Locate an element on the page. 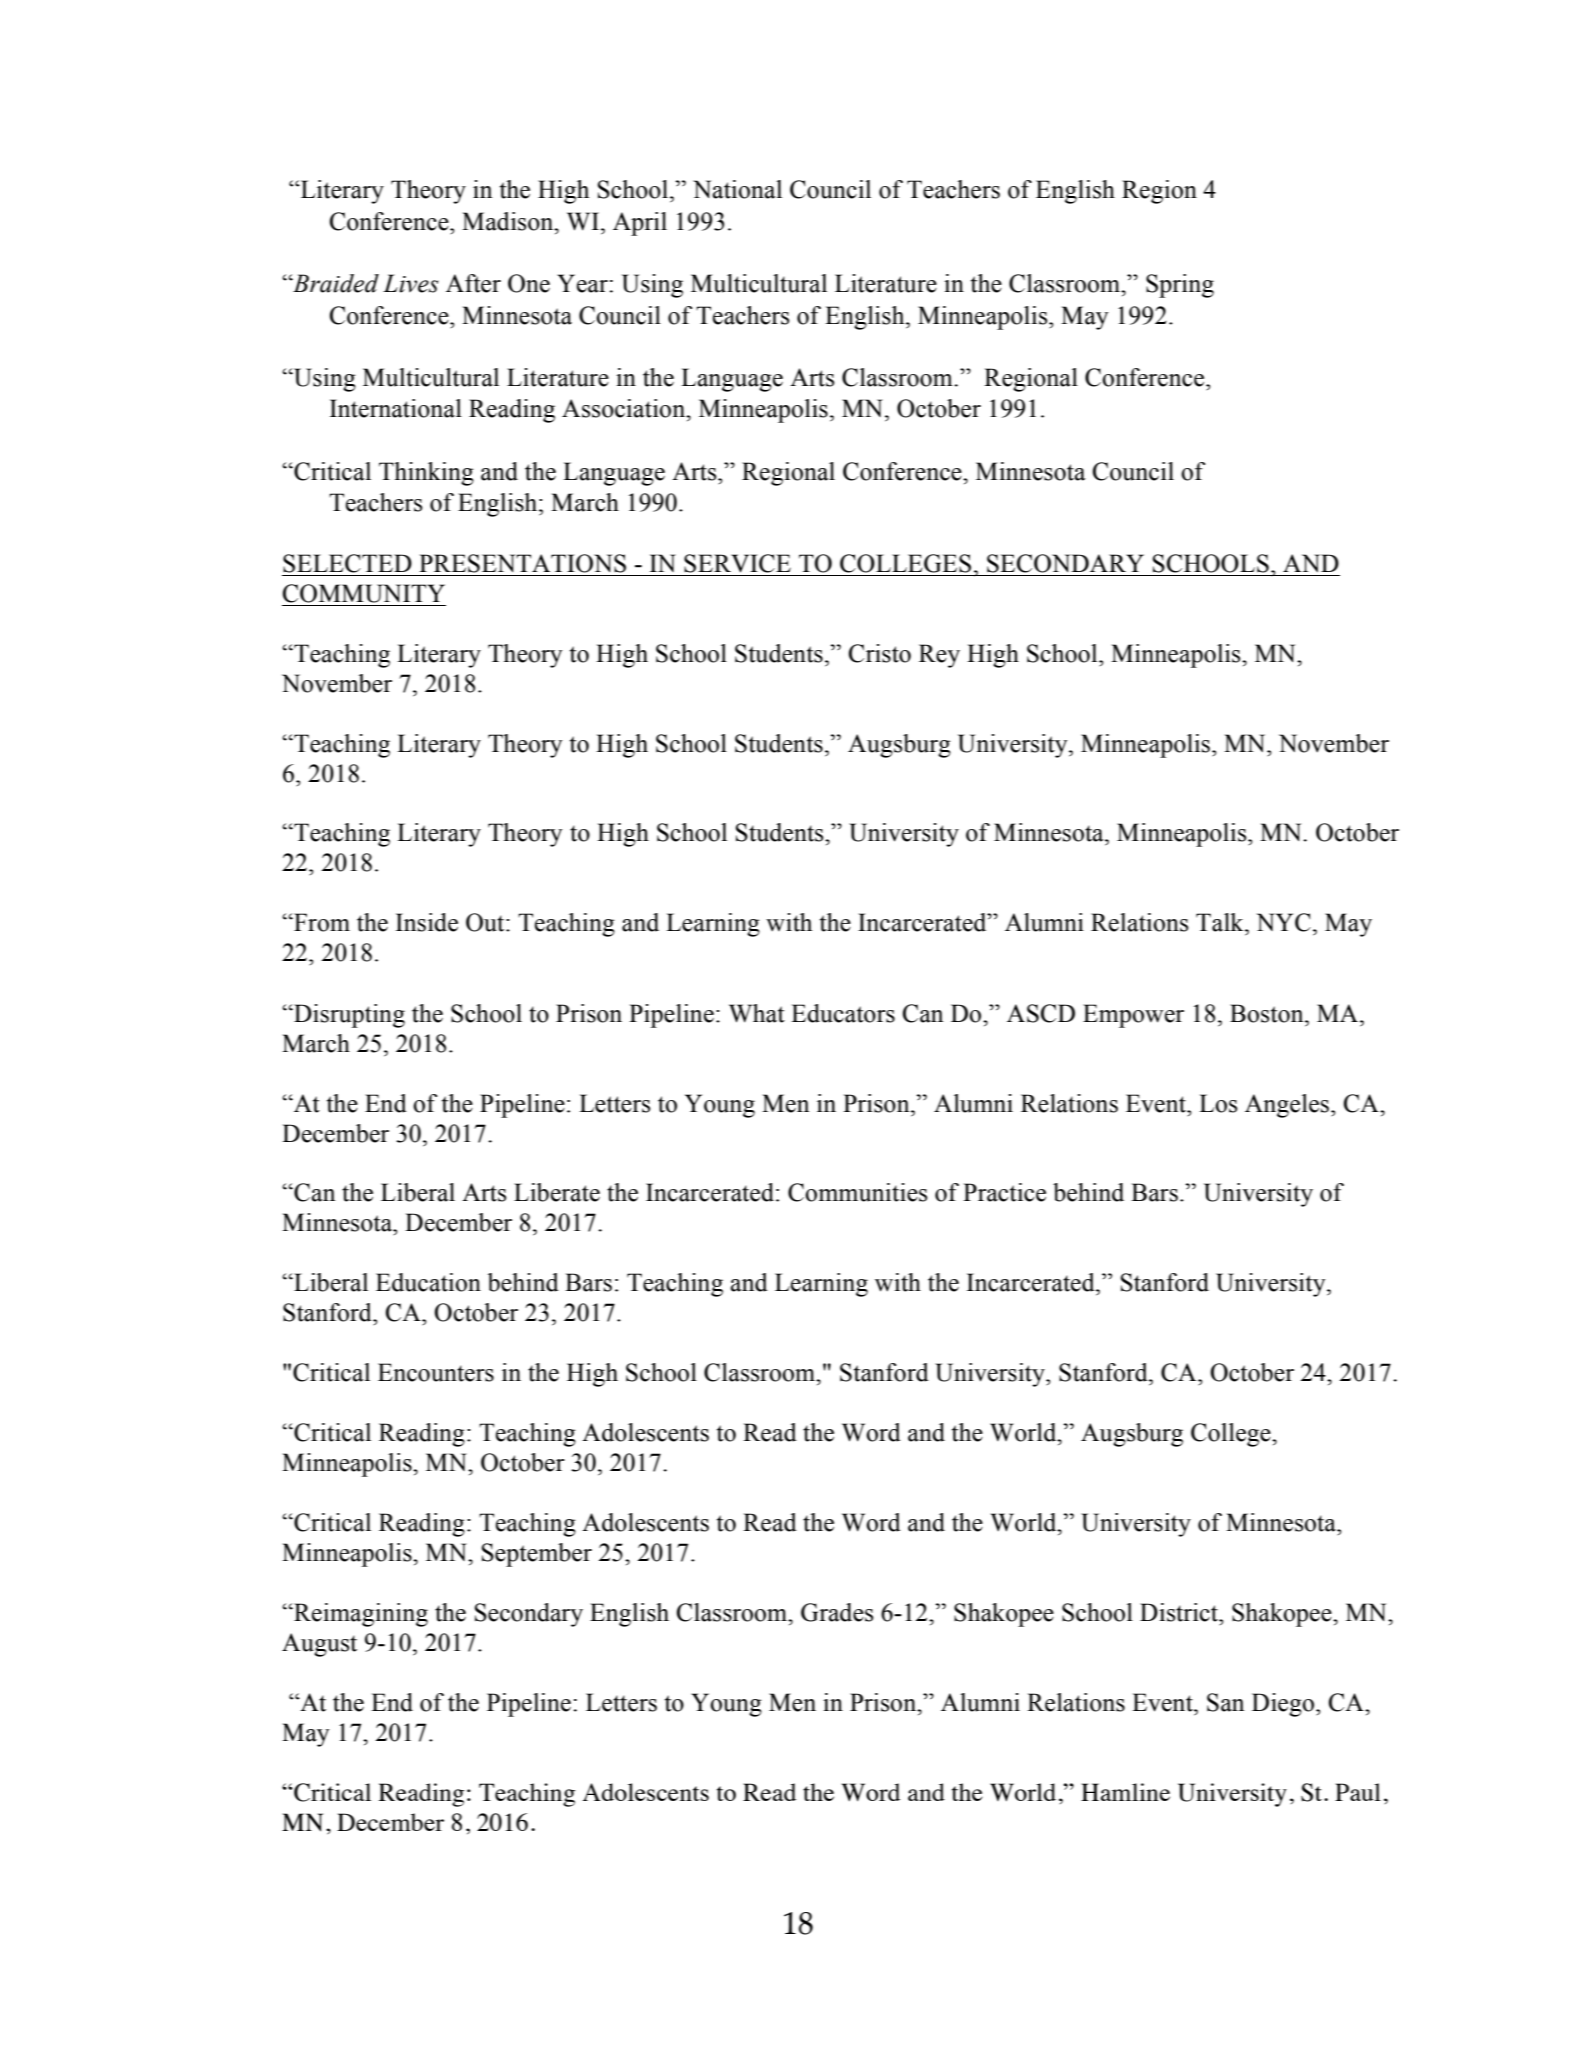  Educators is located at coordinates (843, 1013).
